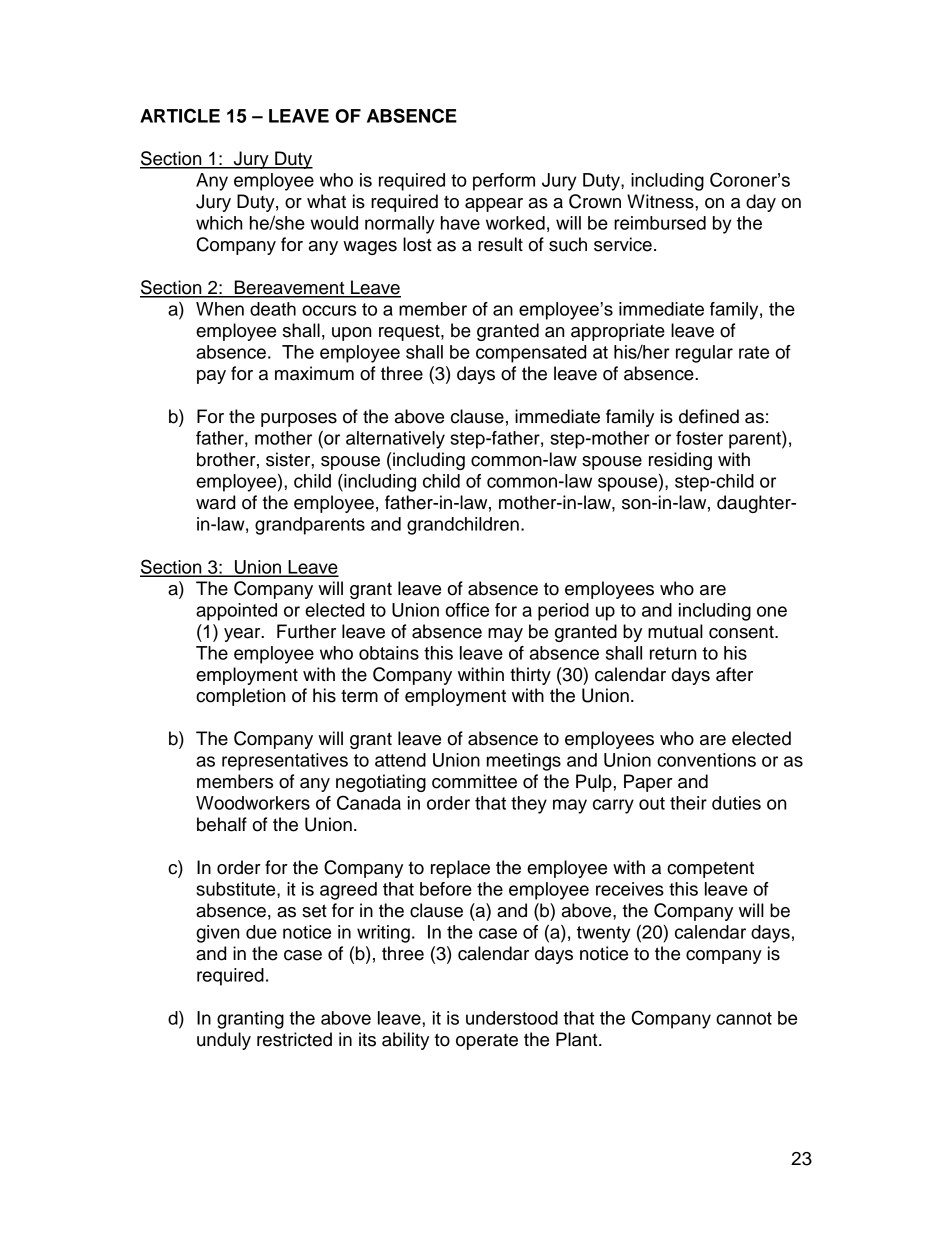 This screenshot has width=952, height=1233. I want to click on request, so click(410, 332).
